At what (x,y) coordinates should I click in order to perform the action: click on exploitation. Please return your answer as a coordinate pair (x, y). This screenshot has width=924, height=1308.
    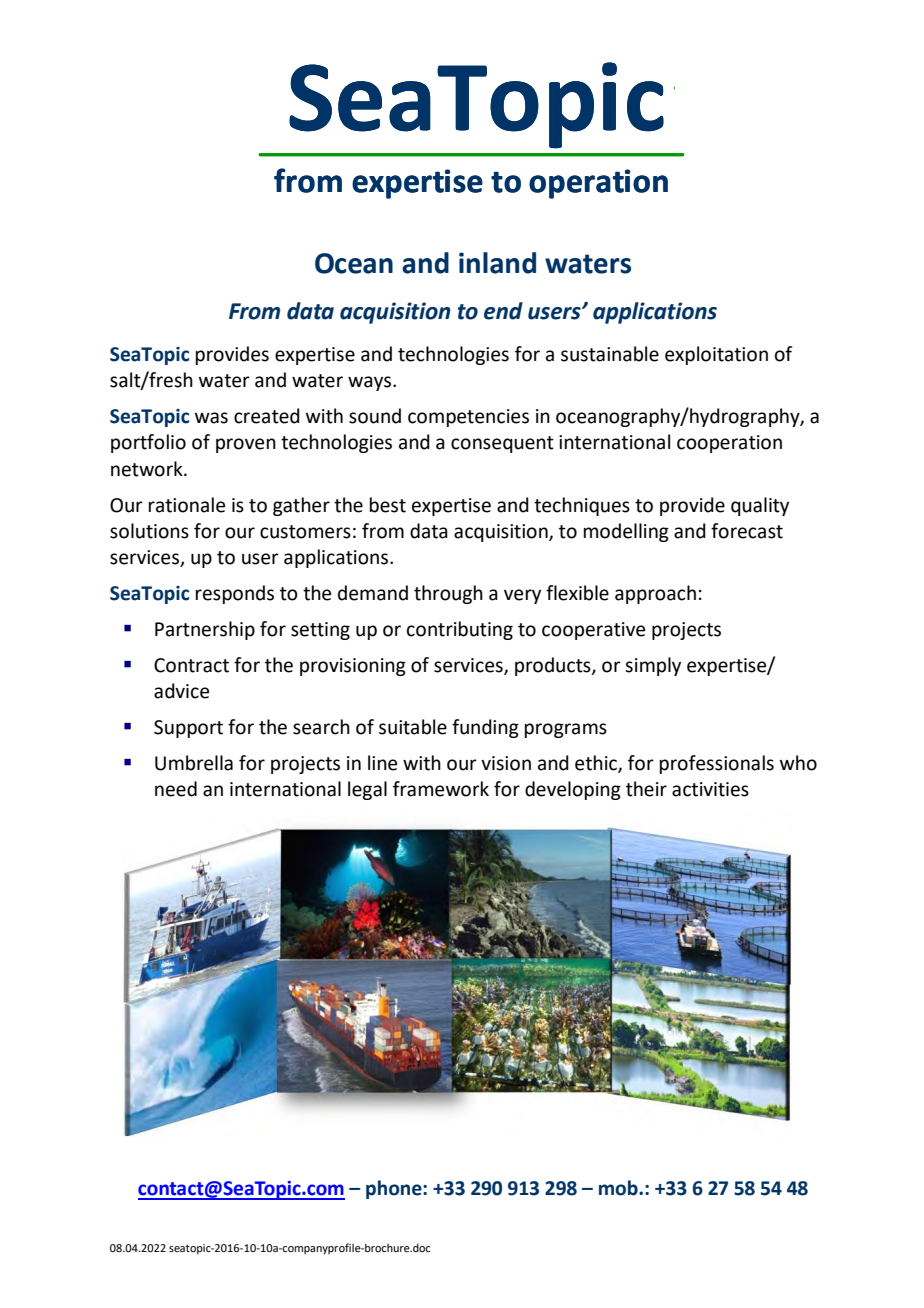
    Looking at the image, I should click on (716, 355).
